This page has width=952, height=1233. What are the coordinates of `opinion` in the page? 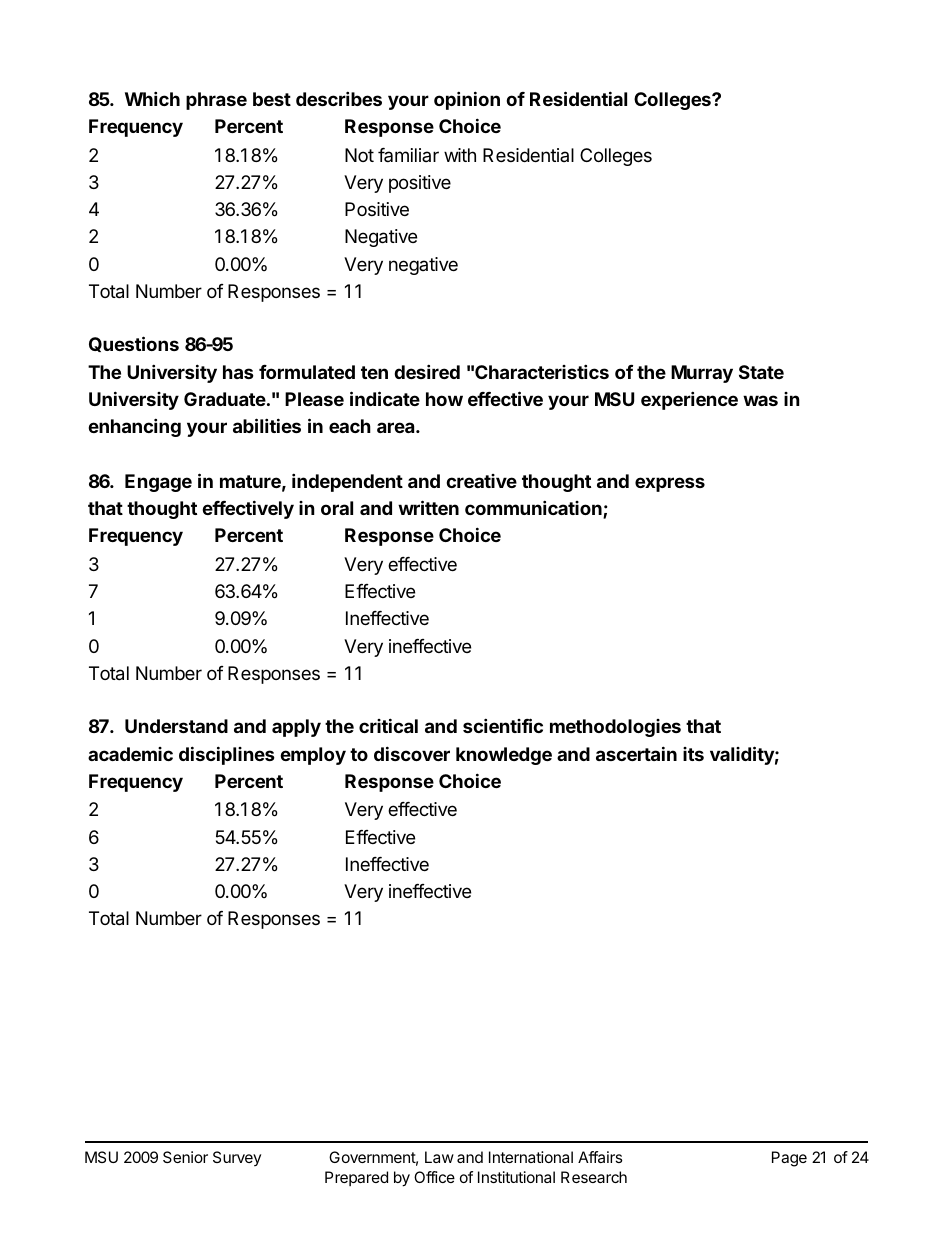 It's located at (467, 100).
